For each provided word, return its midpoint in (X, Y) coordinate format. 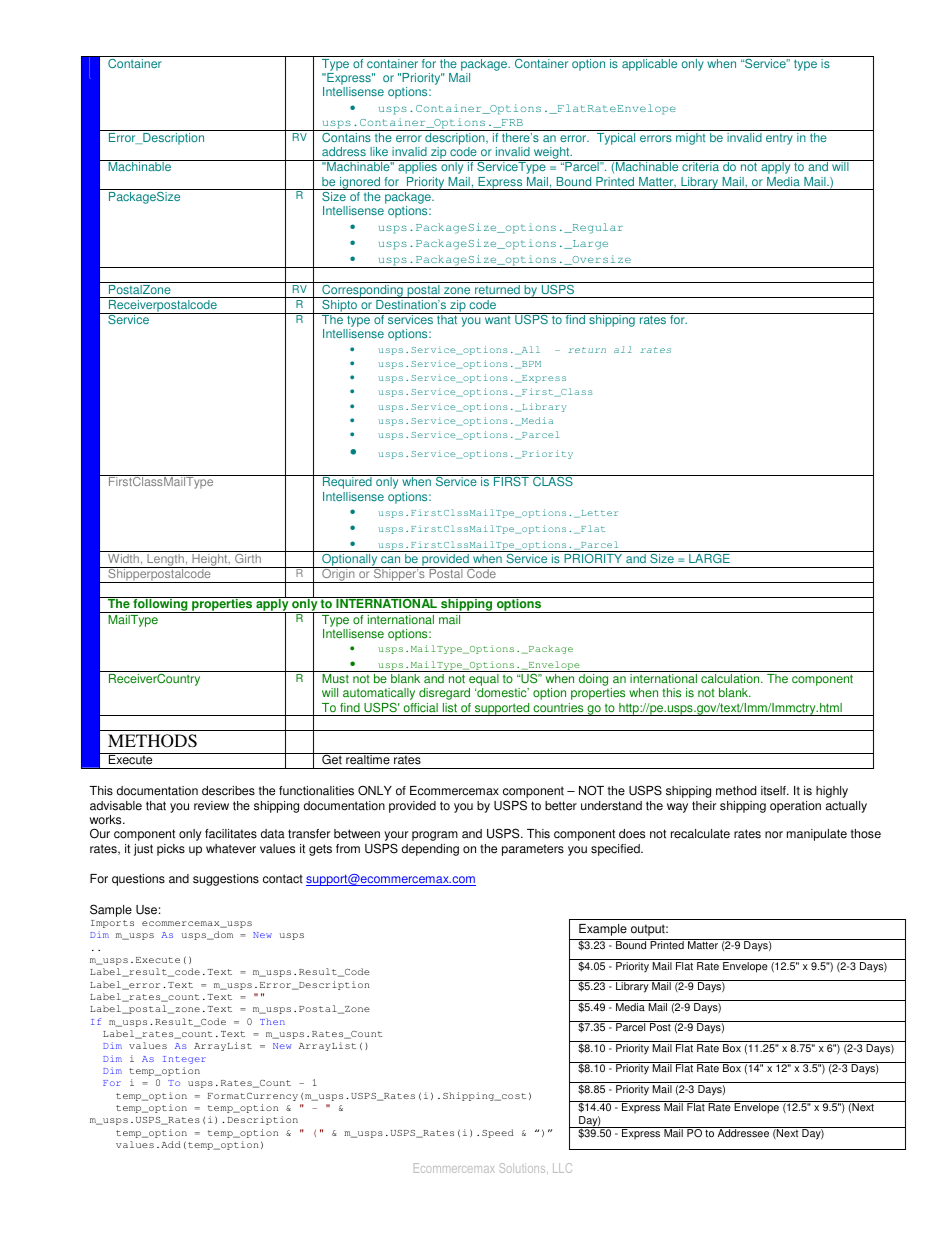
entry (779, 139)
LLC (562, 1168)
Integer (184, 1060)
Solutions (523, 1168)
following (160, 605)
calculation (731, 679)
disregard (444, 694)
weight (551, 154)
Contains (346, 137)
